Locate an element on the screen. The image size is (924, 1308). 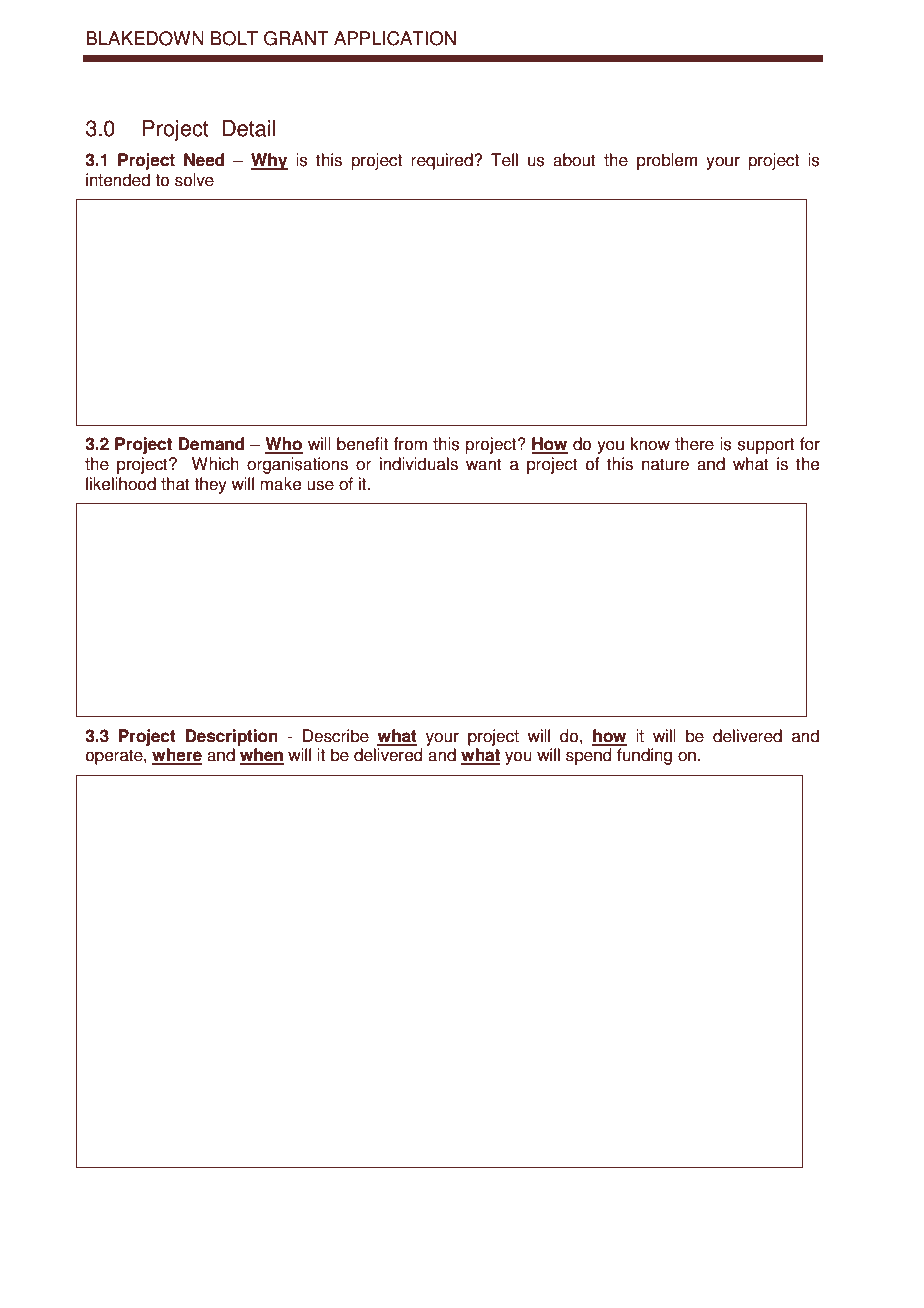
funding is located at coordinates (644, 756).
